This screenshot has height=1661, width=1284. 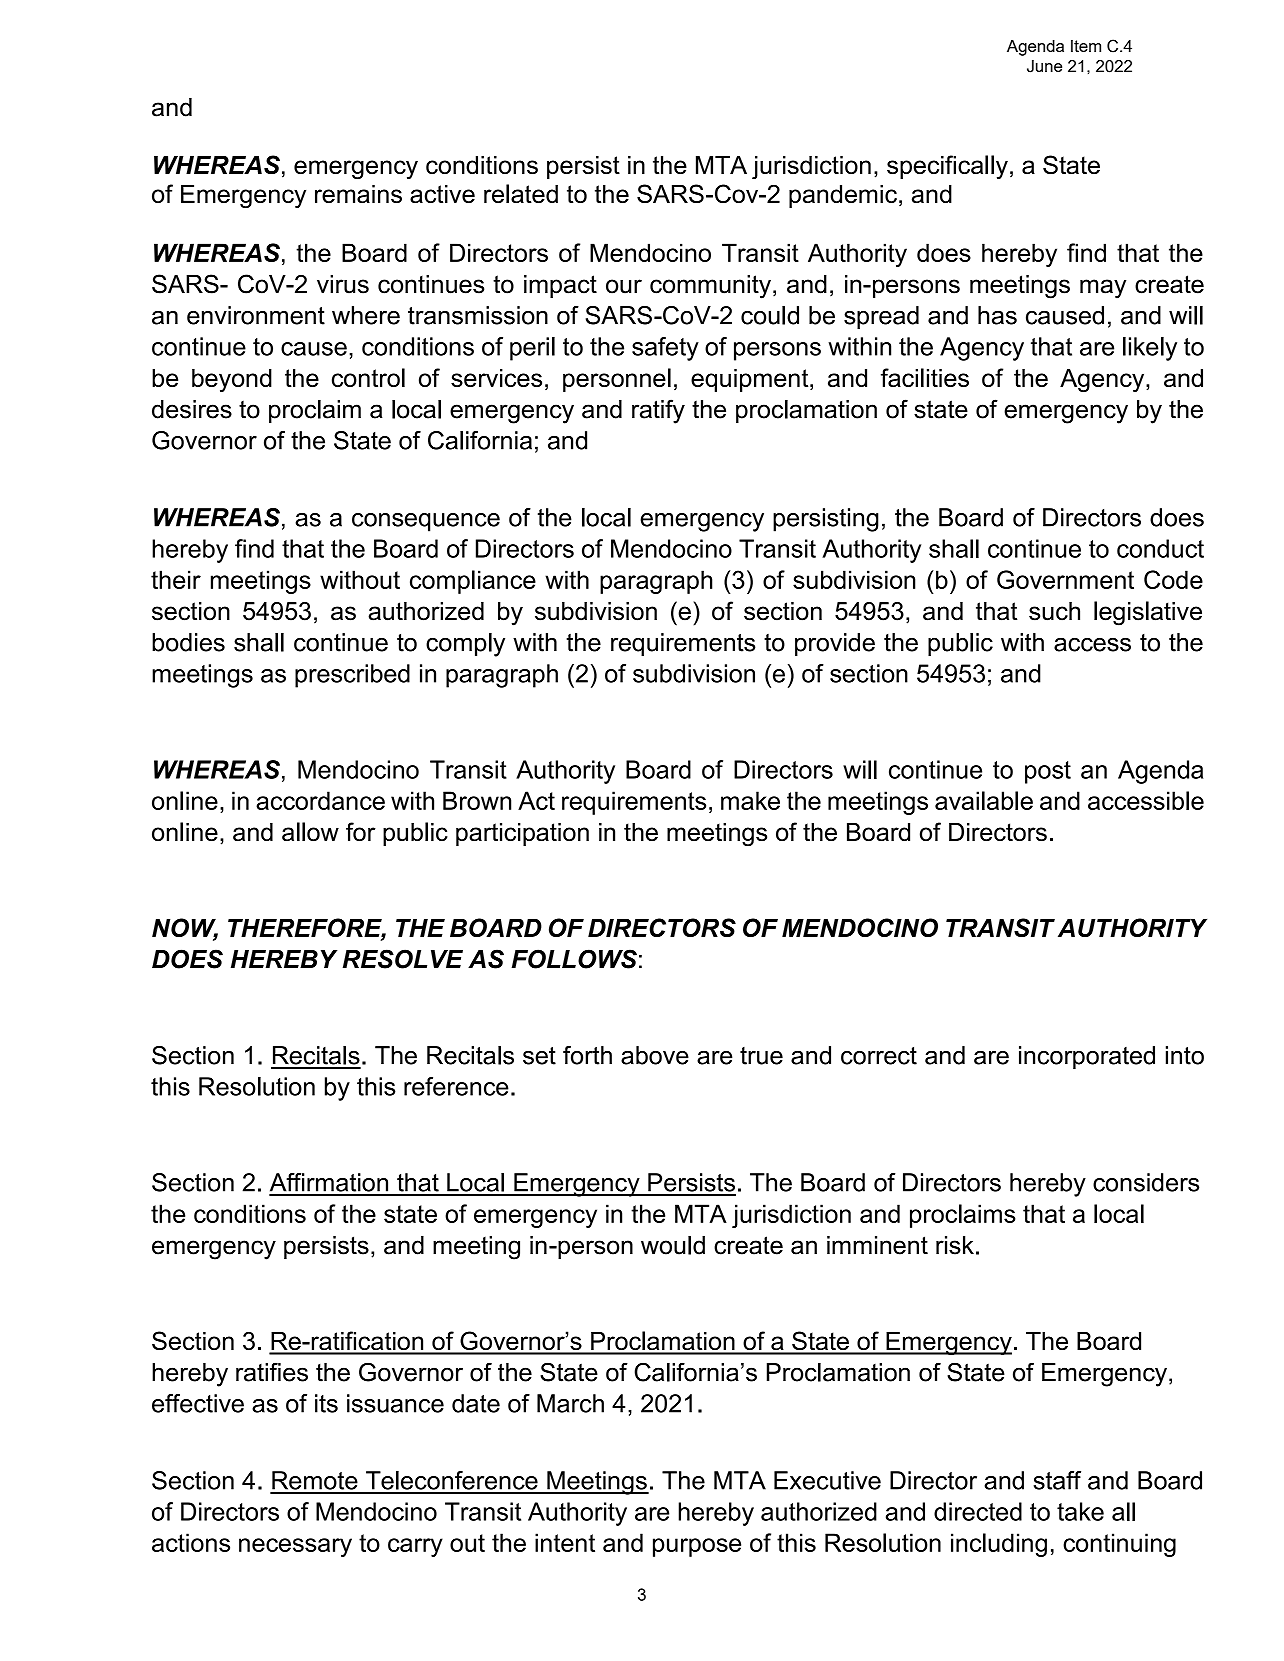 What do you see at coordinates (1048, 772) in the screenshot?
I see `post` at bounding box center [1048, 772].
